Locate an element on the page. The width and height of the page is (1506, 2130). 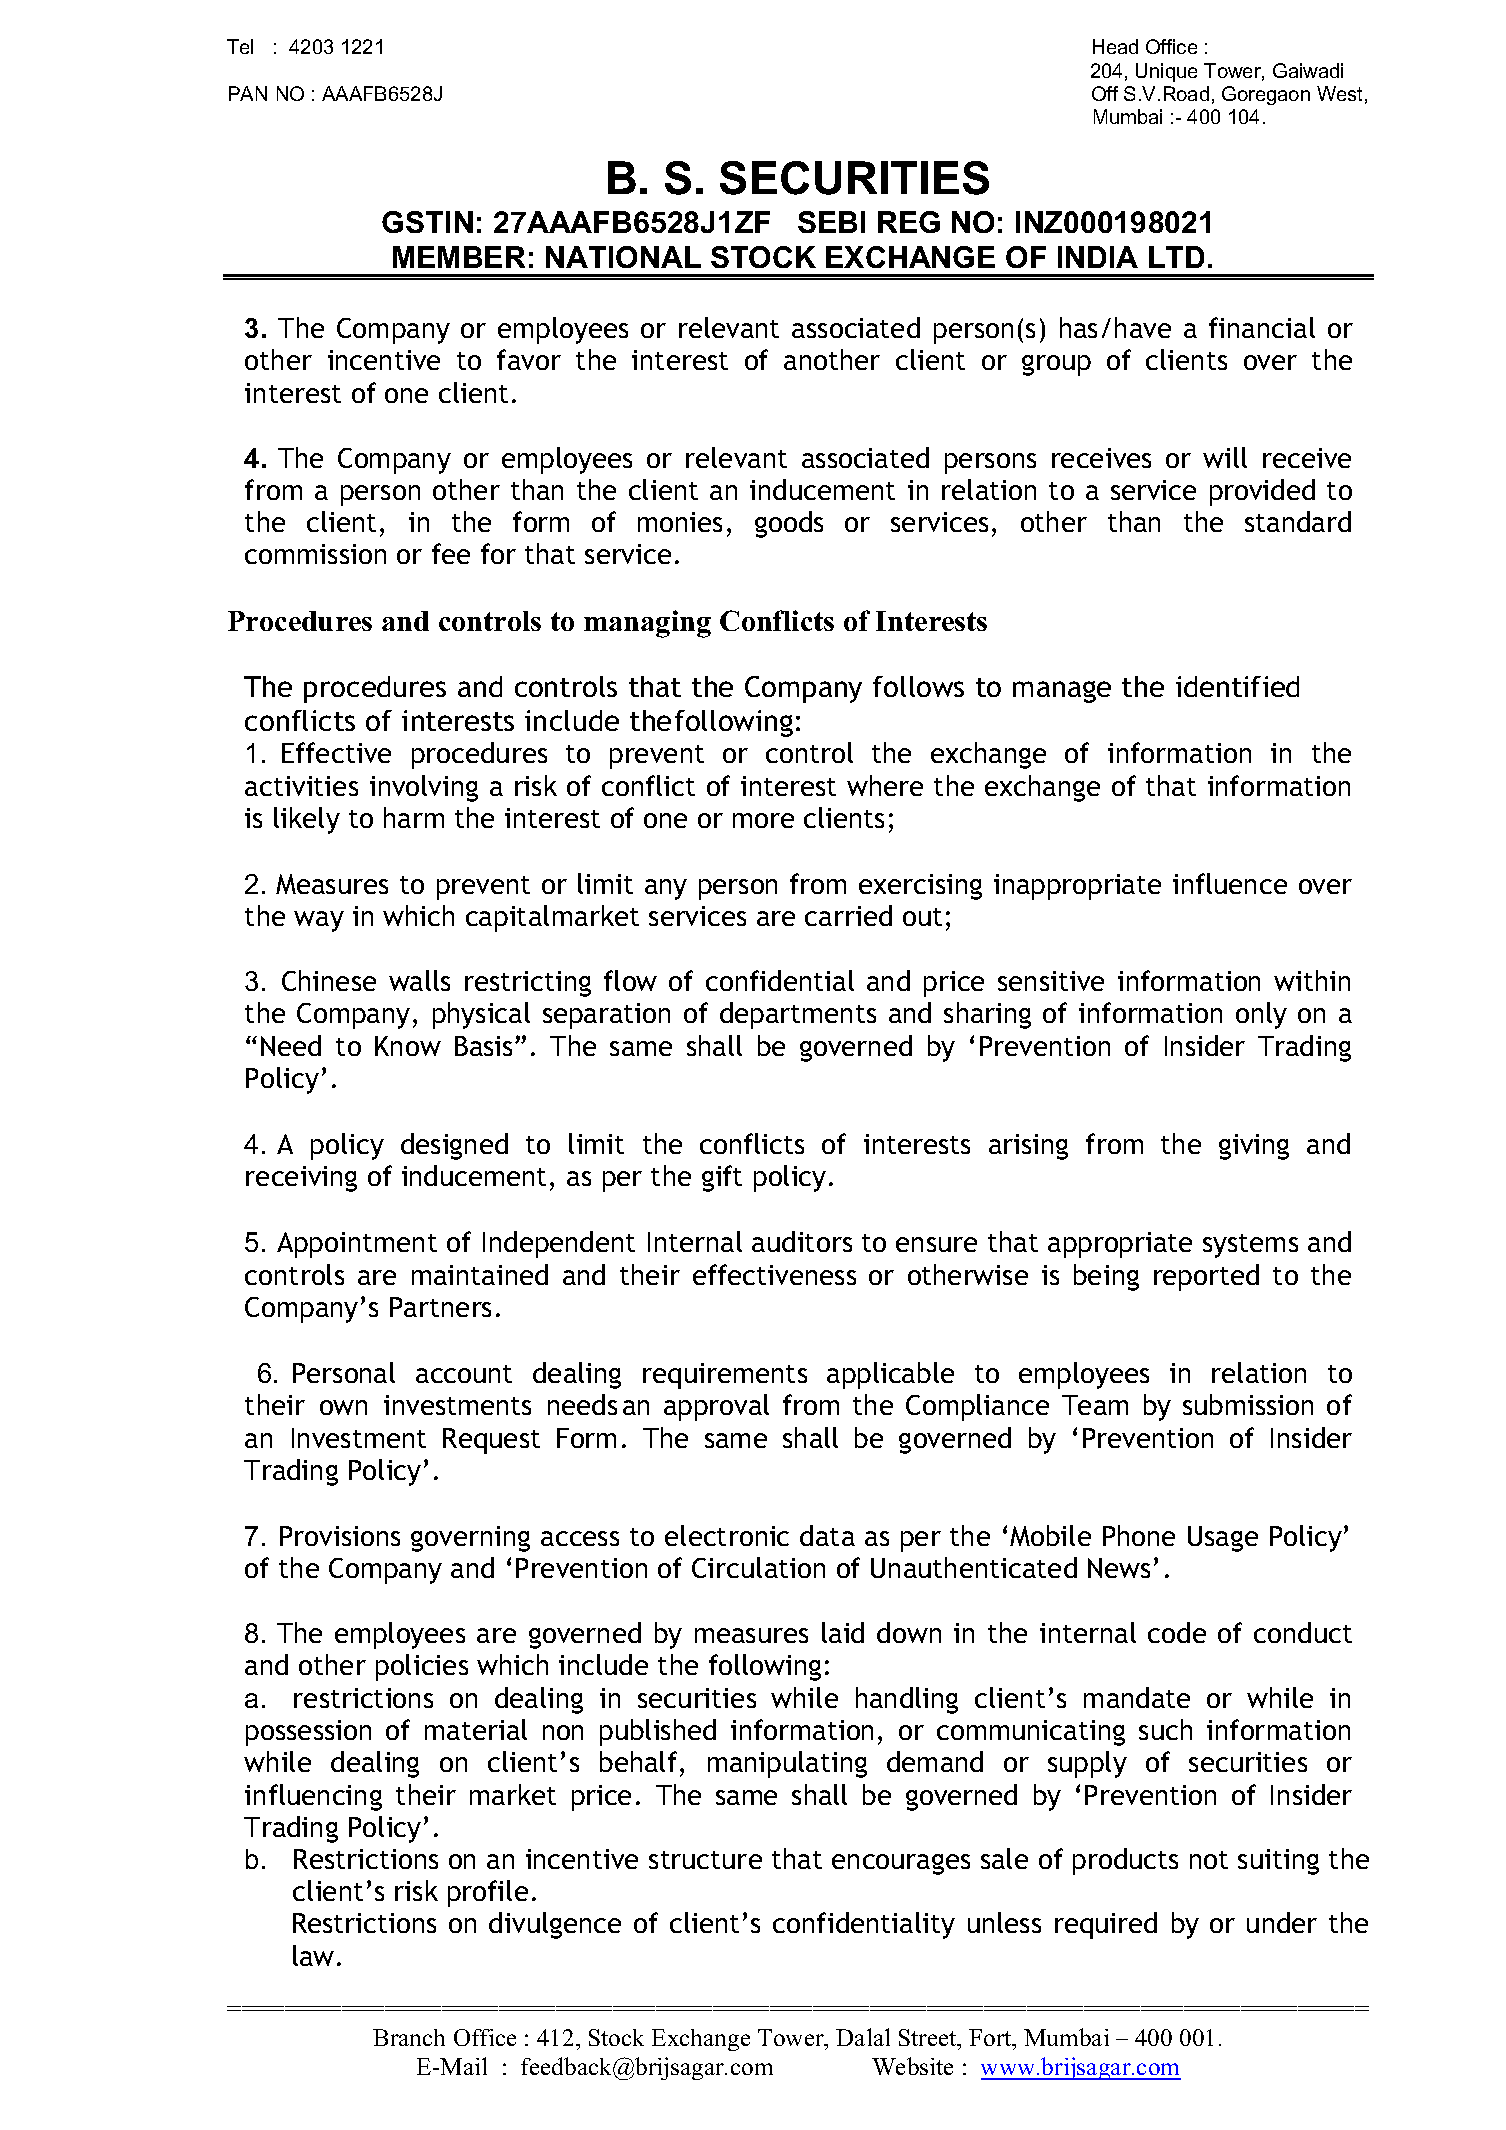
submission is located at coordinates (1248, 1404).
